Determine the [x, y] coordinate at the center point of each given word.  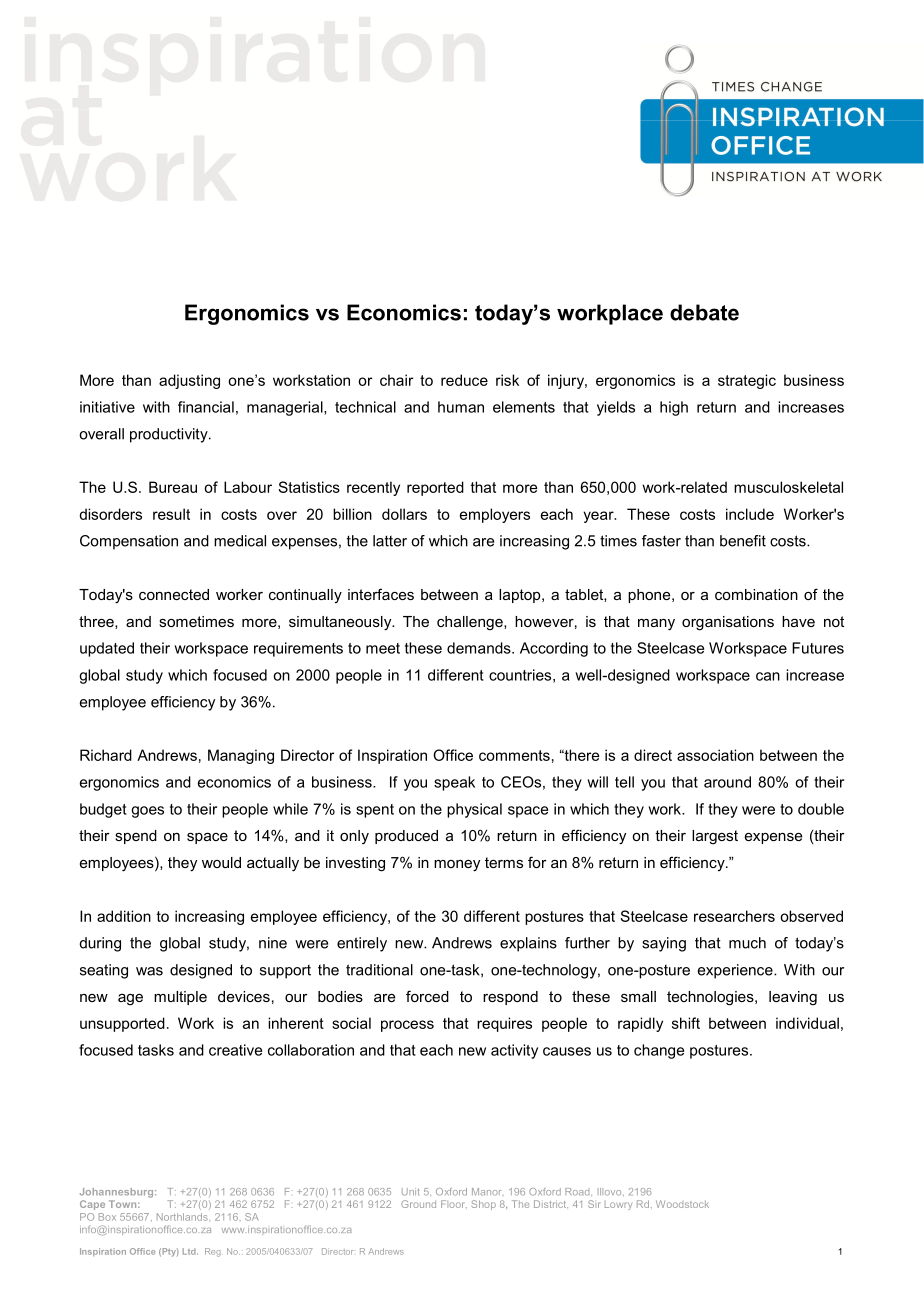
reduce [464, 380]
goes [147, 812]
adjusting [189, 381]
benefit [743, 541]
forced [427, 996]
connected [174, 594]
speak [454, 783]
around [727, 782]
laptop [521, 596]
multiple [180, 998]
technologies [711, 998]
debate [704, 312]
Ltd [190, 1251]
